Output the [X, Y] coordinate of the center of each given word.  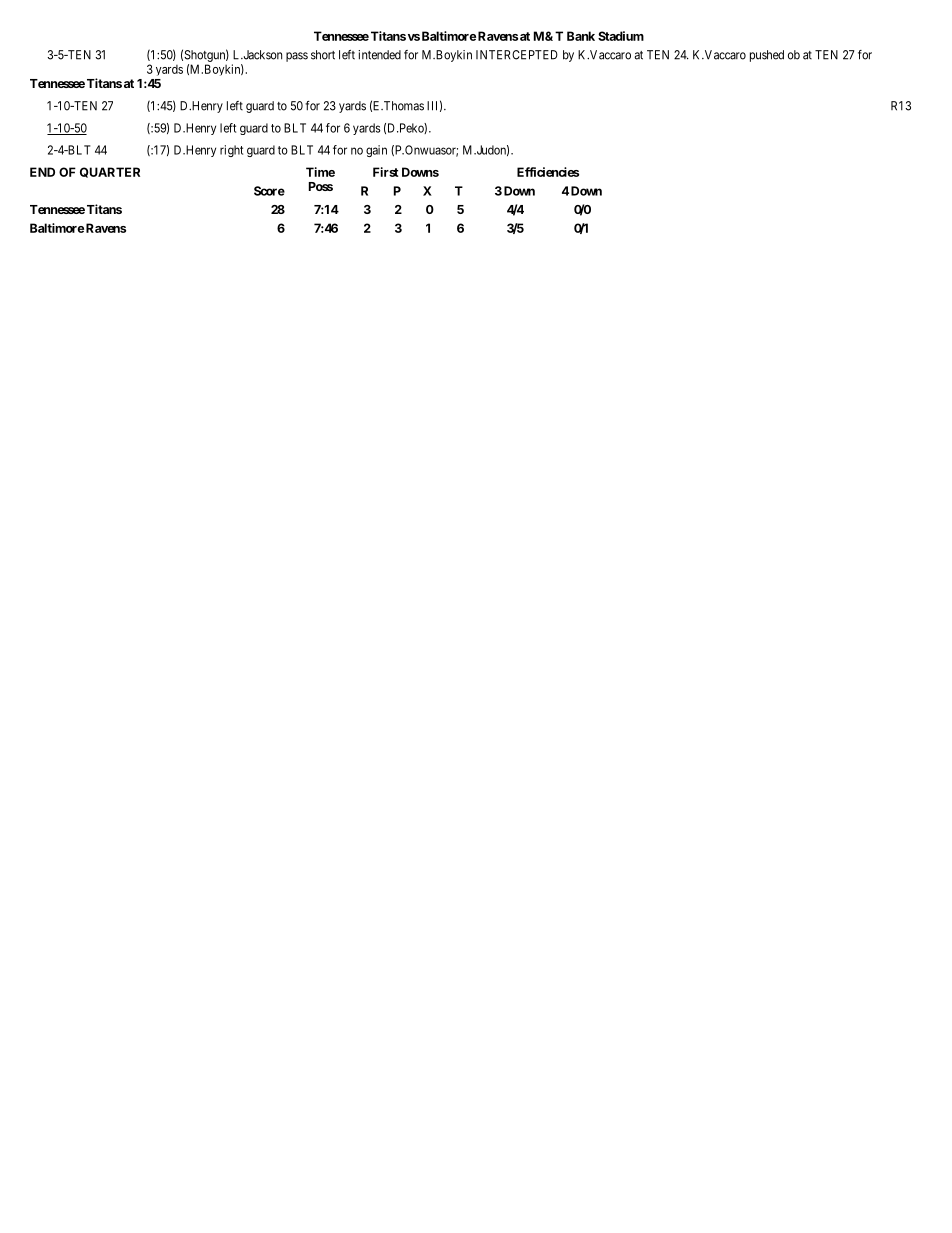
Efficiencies [548, 172]
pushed [767, 56]
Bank [581, 36]
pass [297, 57]
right [231, 151]
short [323, 55]
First [386, 172]
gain [376, 151]
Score [269, 191]
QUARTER [110, 172]
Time [320, 172]
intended [379, 55]
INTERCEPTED [517, 55]
